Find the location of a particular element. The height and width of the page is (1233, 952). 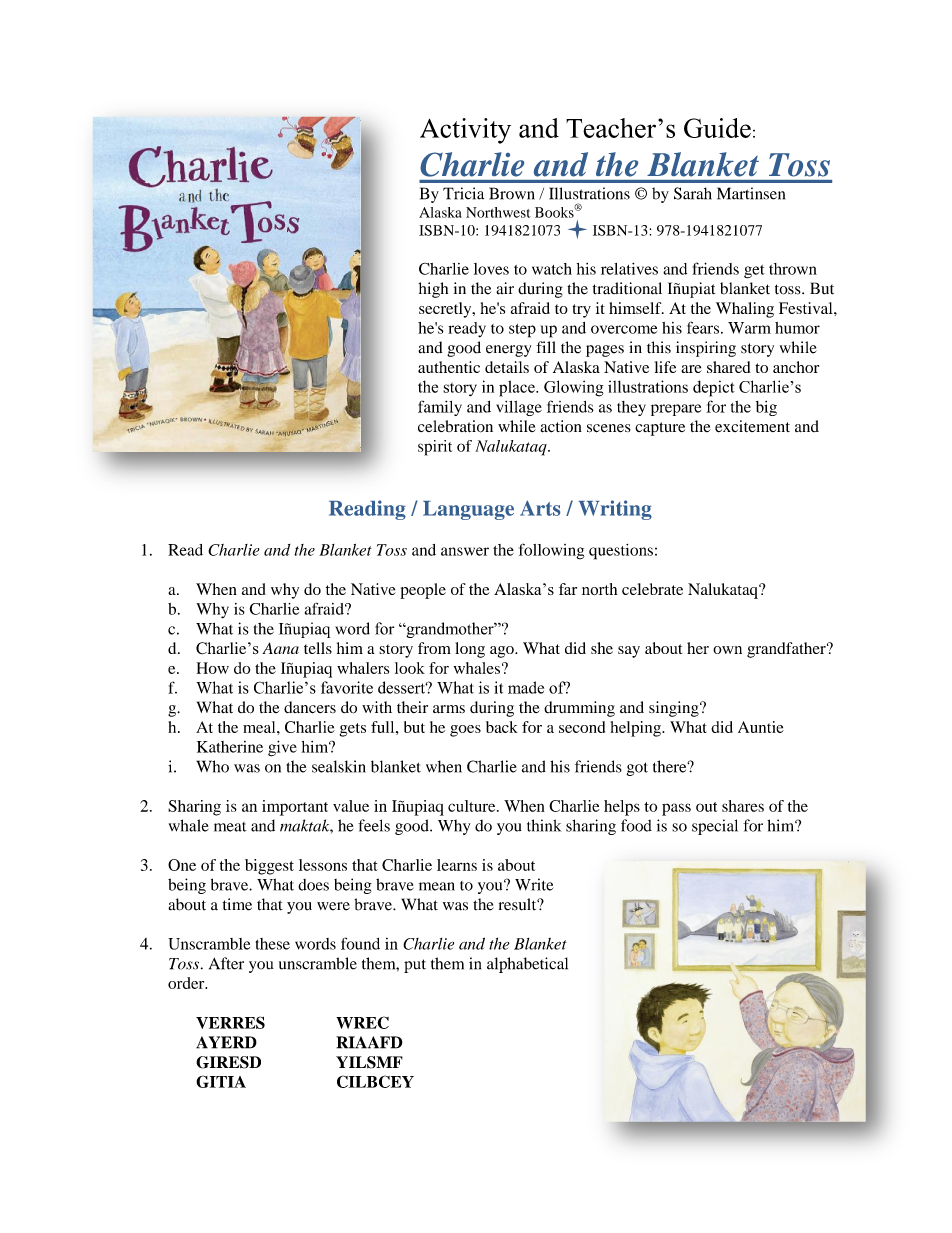

important is located at coordinates (295, 808).
